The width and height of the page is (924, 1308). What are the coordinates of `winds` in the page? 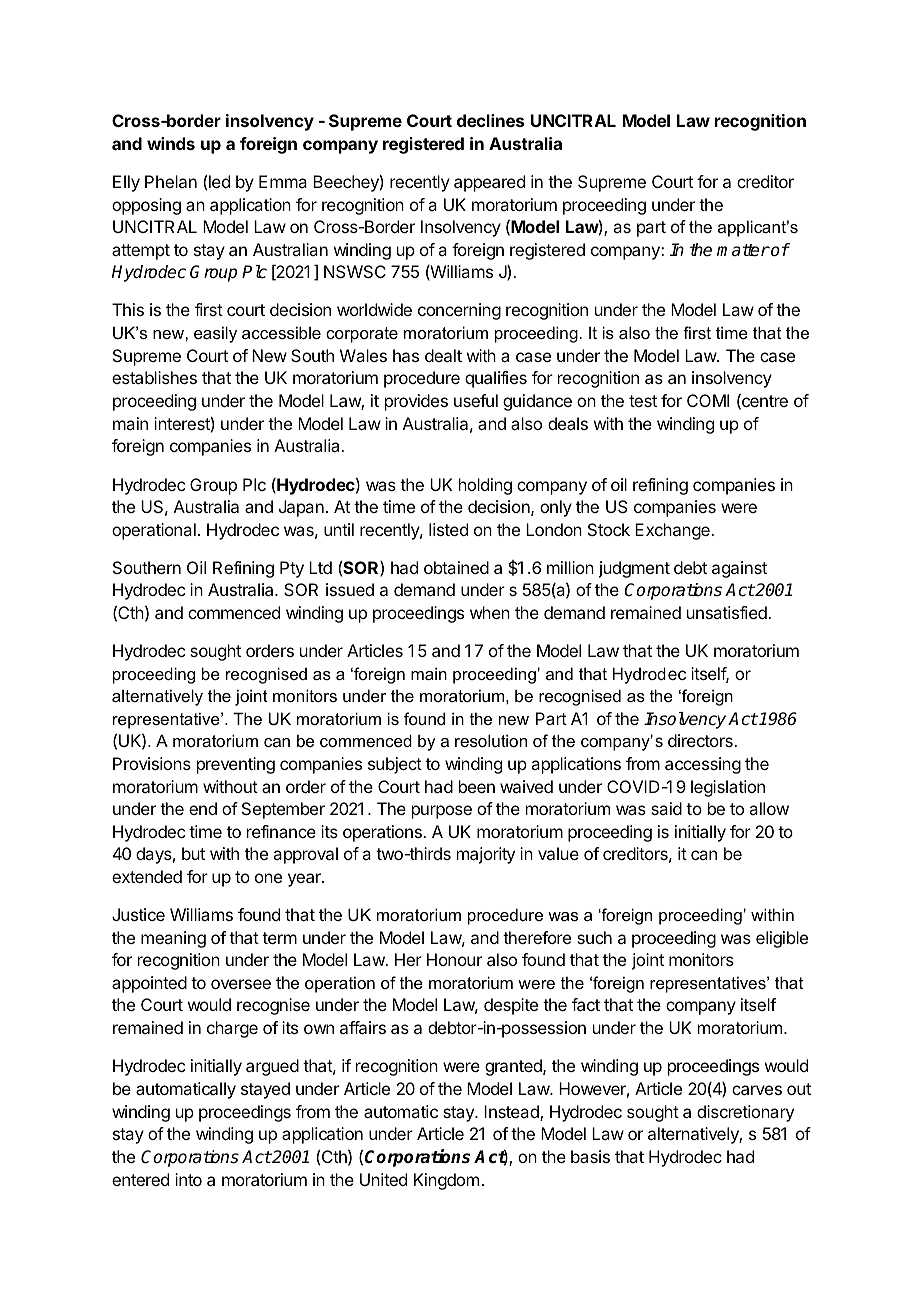 It's located at (171, 143).
